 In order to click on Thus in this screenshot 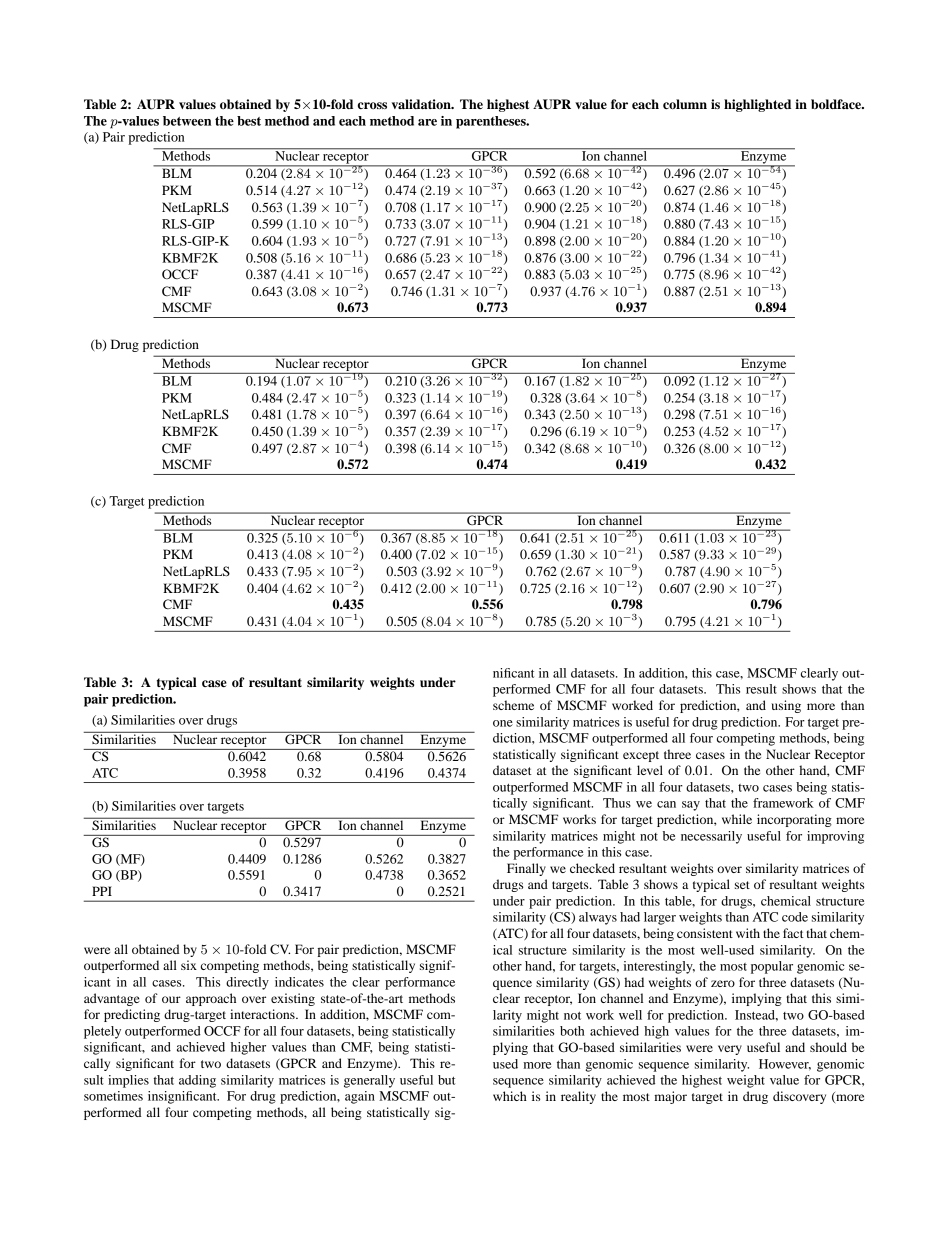, I will do `click(617, 803)`.
